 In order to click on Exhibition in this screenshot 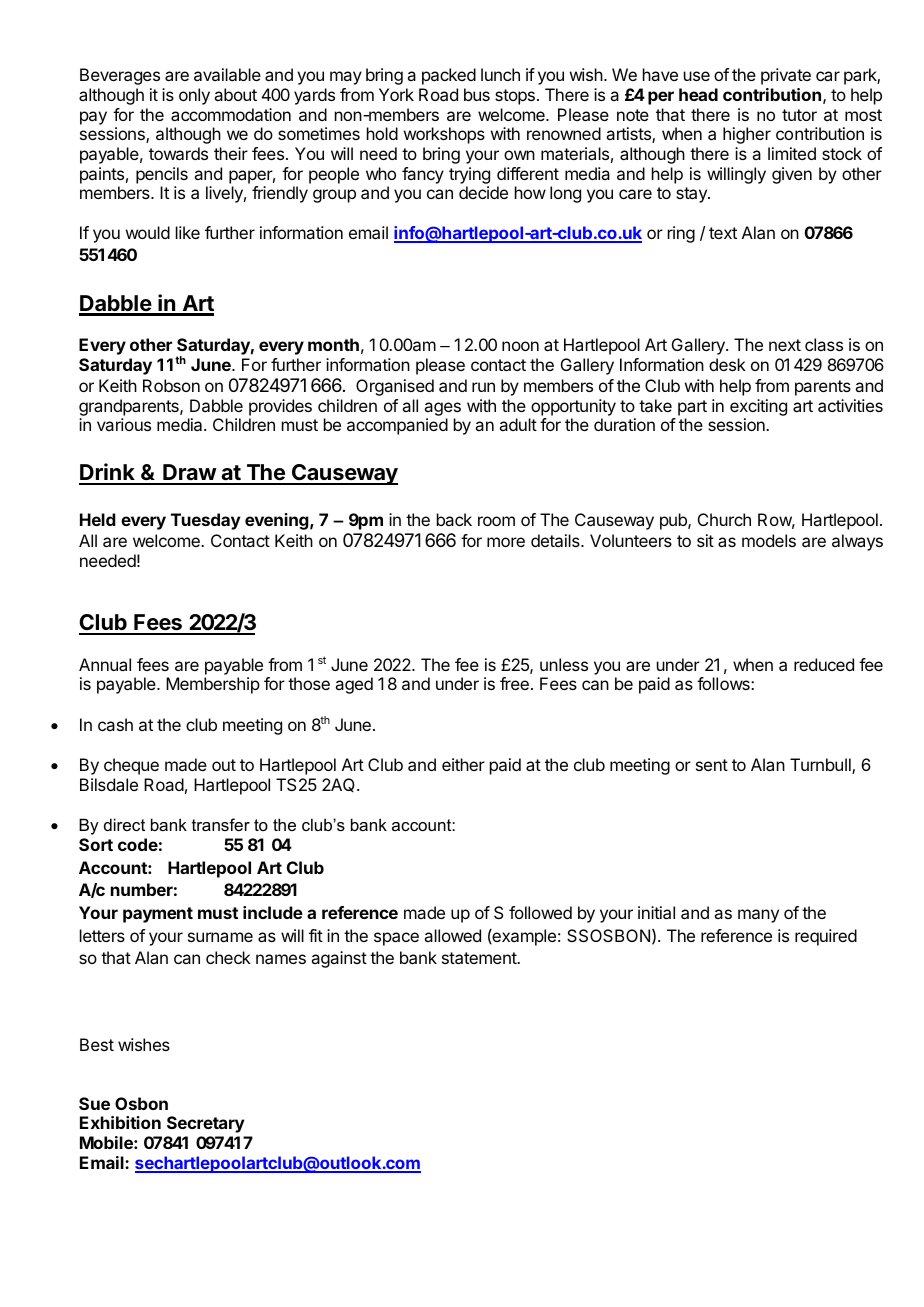, I will do `click(120, 1122)`.
